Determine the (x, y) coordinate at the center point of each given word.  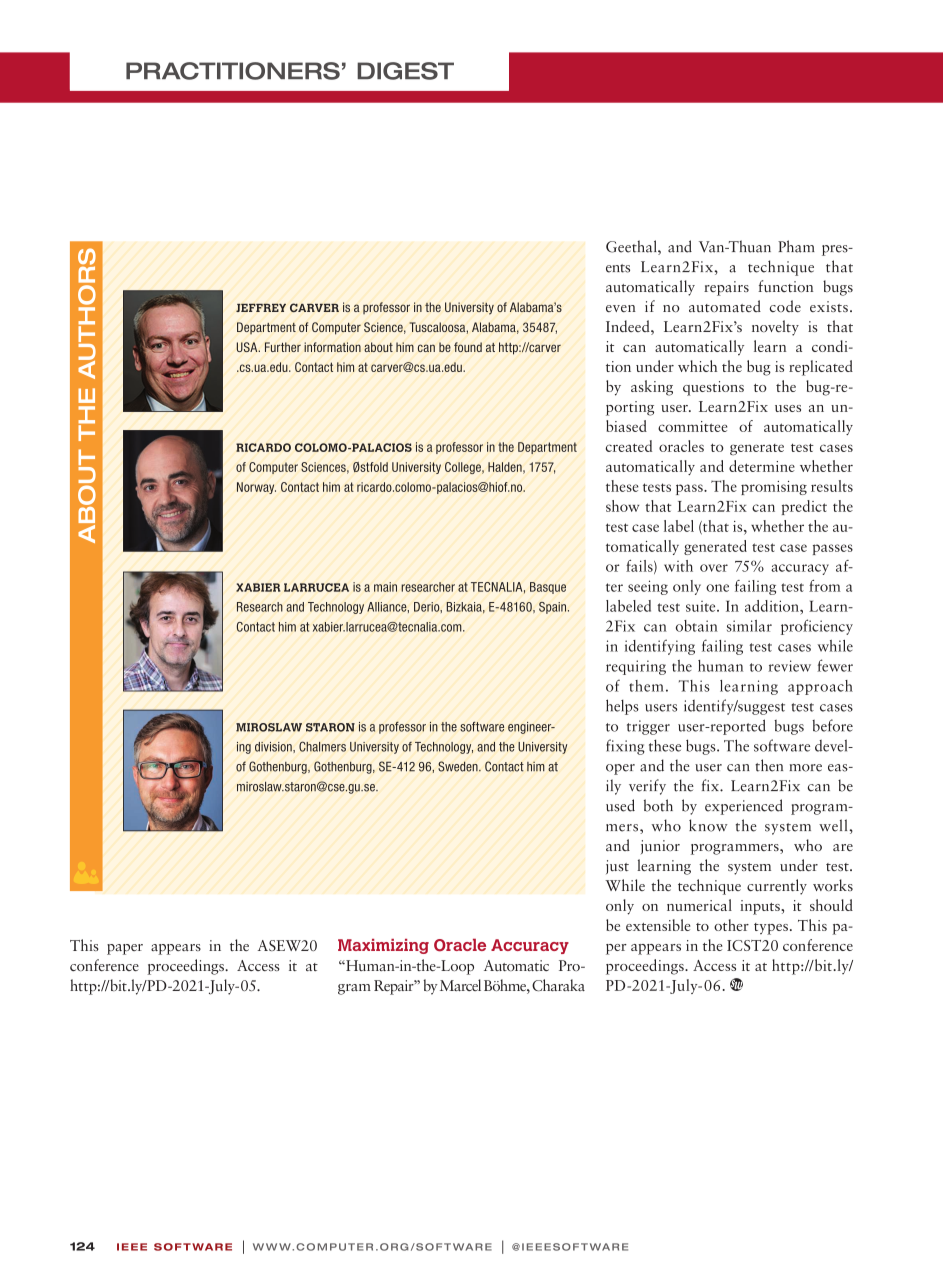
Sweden (459, 766)
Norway (256, 488)
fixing (625, 747)
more (805, 768)
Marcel (460, 985)
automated (725, 306)
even (621, 308)
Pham (796, 246)
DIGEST (405, 71)
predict (804, 507)
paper (125, 949)
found (468, 347)
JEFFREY (261, 307)
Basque (548, 588)
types (771, 929)
